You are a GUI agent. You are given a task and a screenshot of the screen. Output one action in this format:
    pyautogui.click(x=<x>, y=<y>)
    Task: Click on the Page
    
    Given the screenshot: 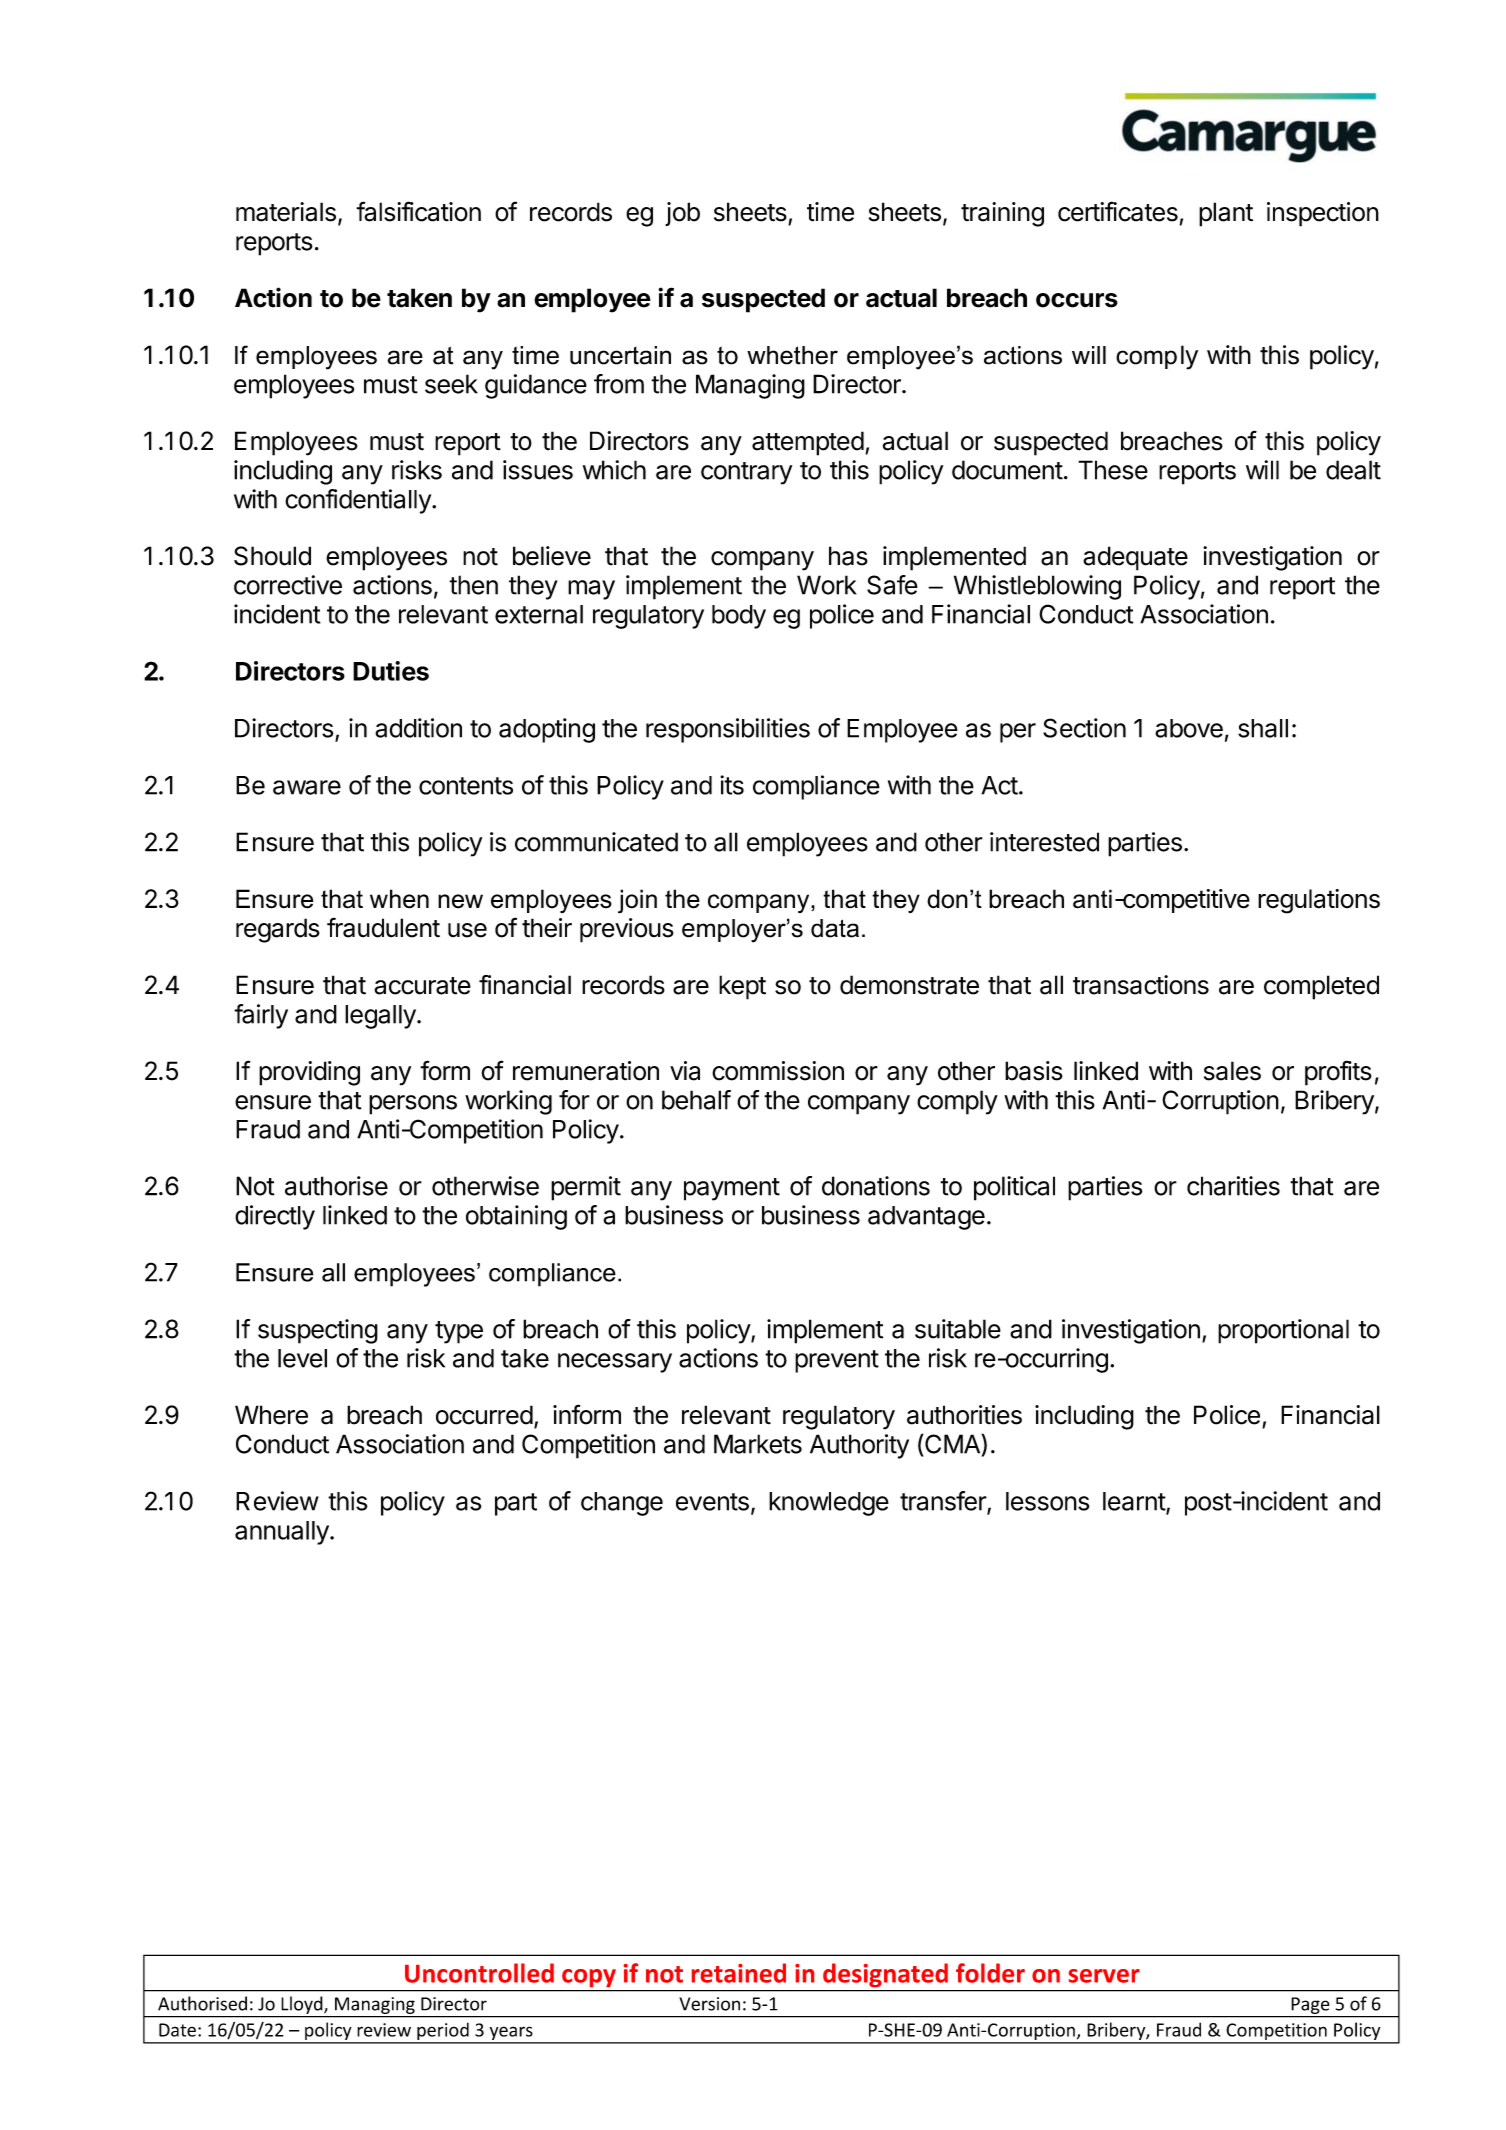 What is the action you would take?
    pyautogui.click(x=1310, y=2005)
